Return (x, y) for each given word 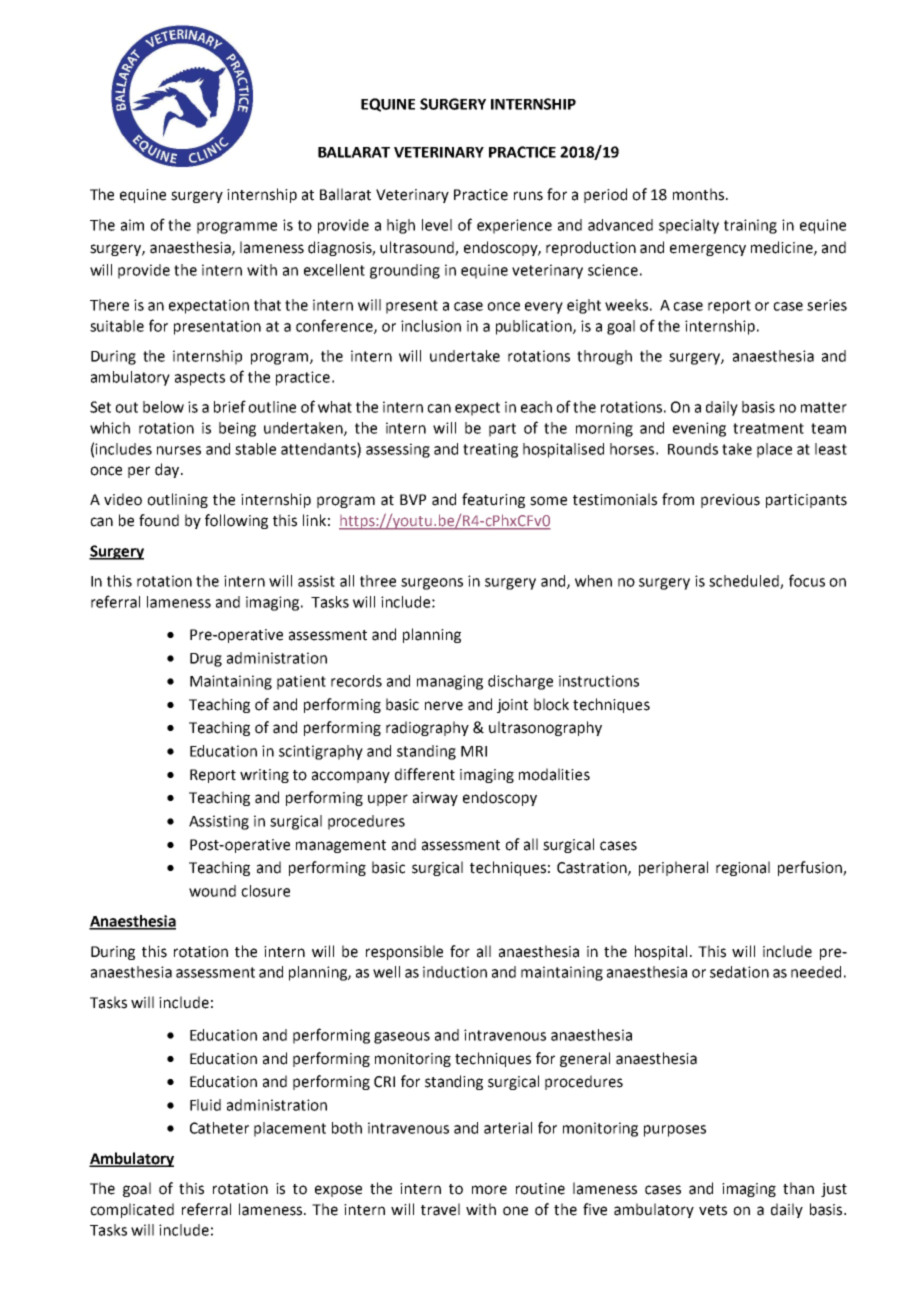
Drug (206, 660)
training (750, 226)
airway (435, 799)
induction (455, 972)
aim (132, 225)
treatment (768, 428)
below (163, 407)
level (437, 225)
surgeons (432, 584)
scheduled (745, 582)
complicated (132, 1210)
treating (490, 450)
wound (212, 891)
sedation (739, 972)
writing (264, 776)
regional (743, 868)
